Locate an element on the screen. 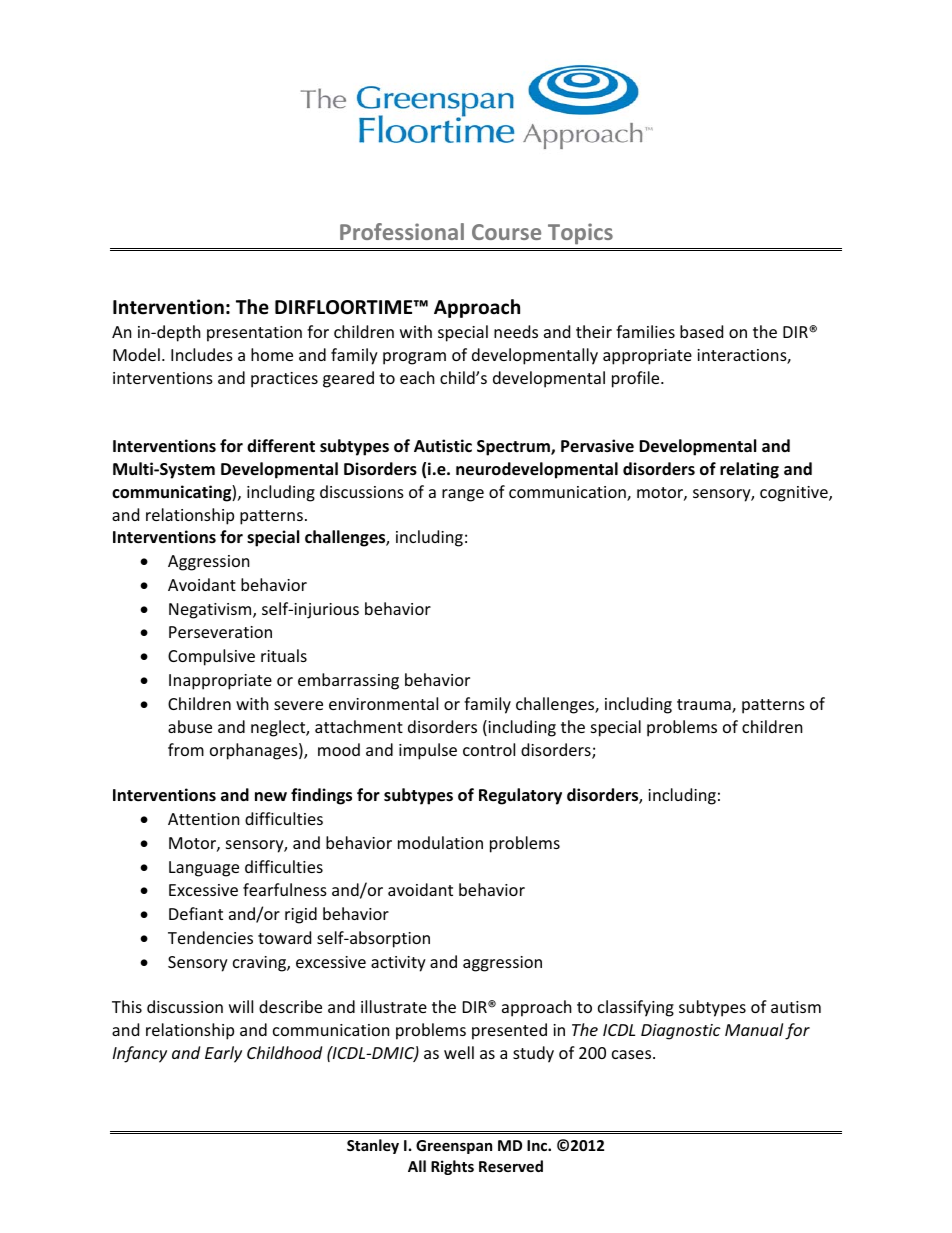 The height and width of the screenshot is (1233, 952). different is located at coordinates (281, 446).
